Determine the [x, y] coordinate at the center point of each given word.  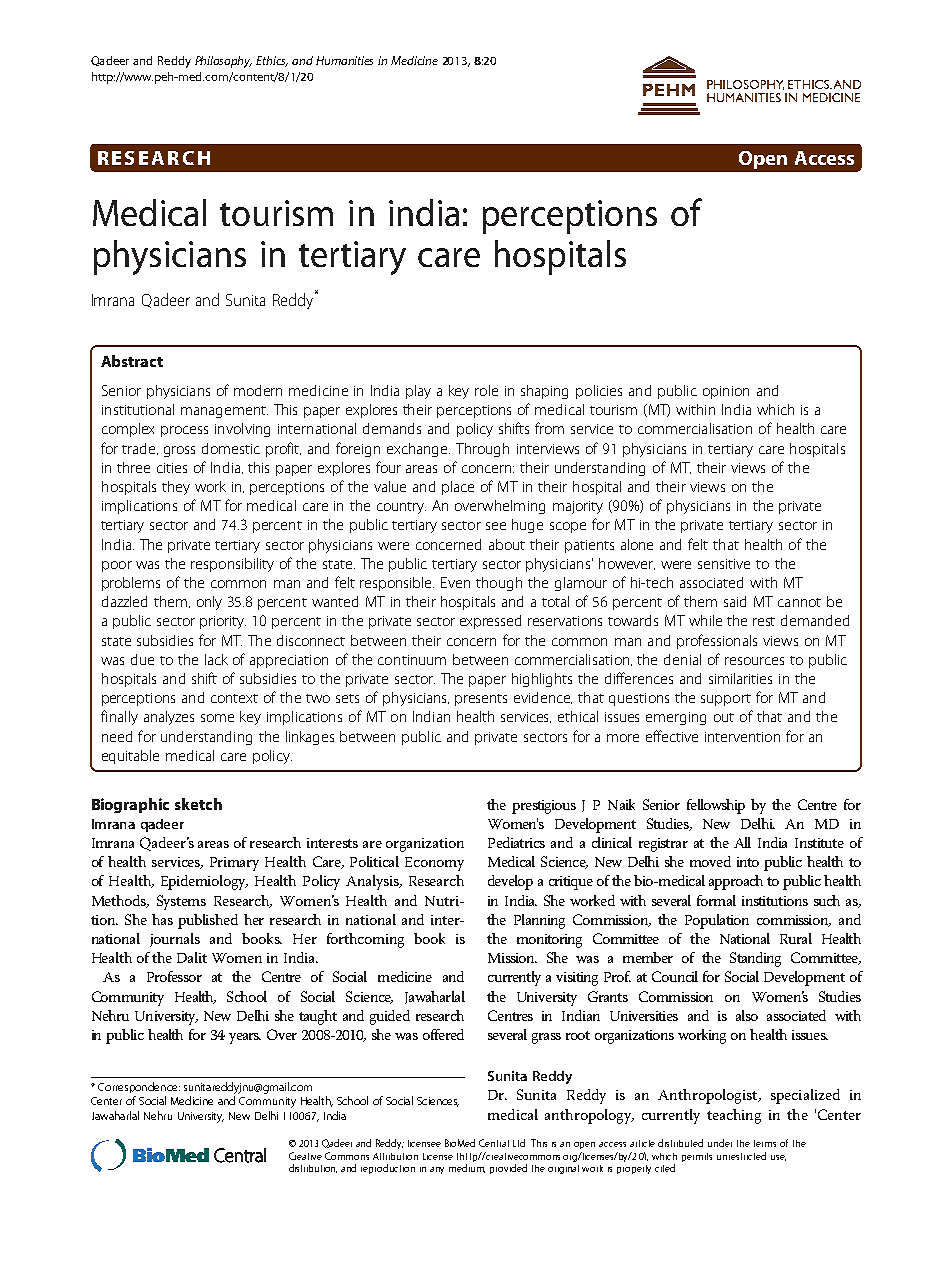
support [726, 700]
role [486, 390]
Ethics [272, 61]
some [217, 718]
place [458, 488]
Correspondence [139, 1087]
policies [599, 392]
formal [716, 900]
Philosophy [223, 62]
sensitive [724, 564]
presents [481, 700]
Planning [539, 921]
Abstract [132, 361]
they [176, 488]
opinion [726, 392]
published [208, 921]
